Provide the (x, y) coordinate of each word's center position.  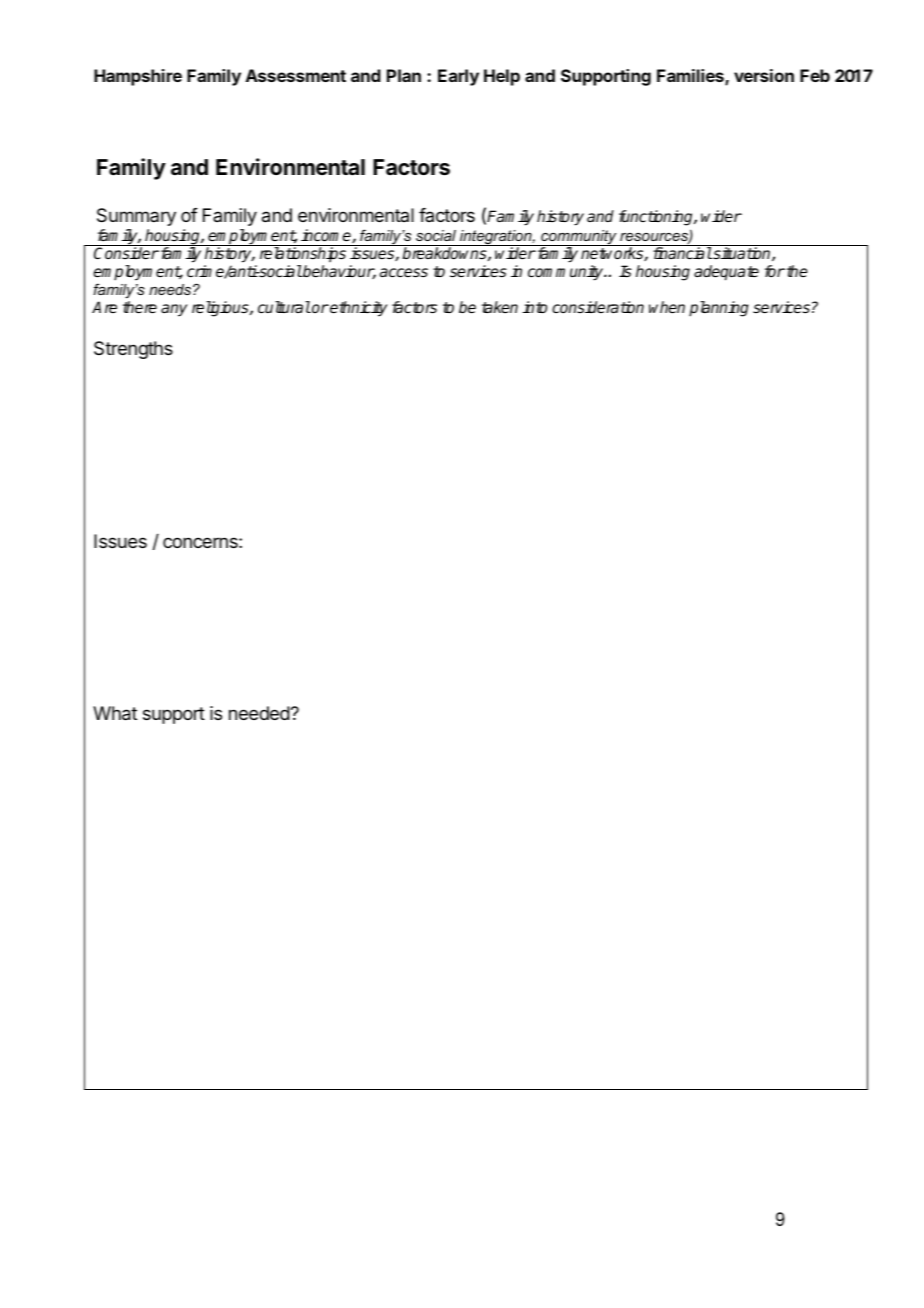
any (174, 310)
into (535, 307)
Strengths (133, 350)
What (115, 713)
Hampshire (138, 77)
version (764, 75)
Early (458, 77)
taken (500, 307)
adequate (726, 273)
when (667, 307)
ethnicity (357, 309)
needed (259, 713)
